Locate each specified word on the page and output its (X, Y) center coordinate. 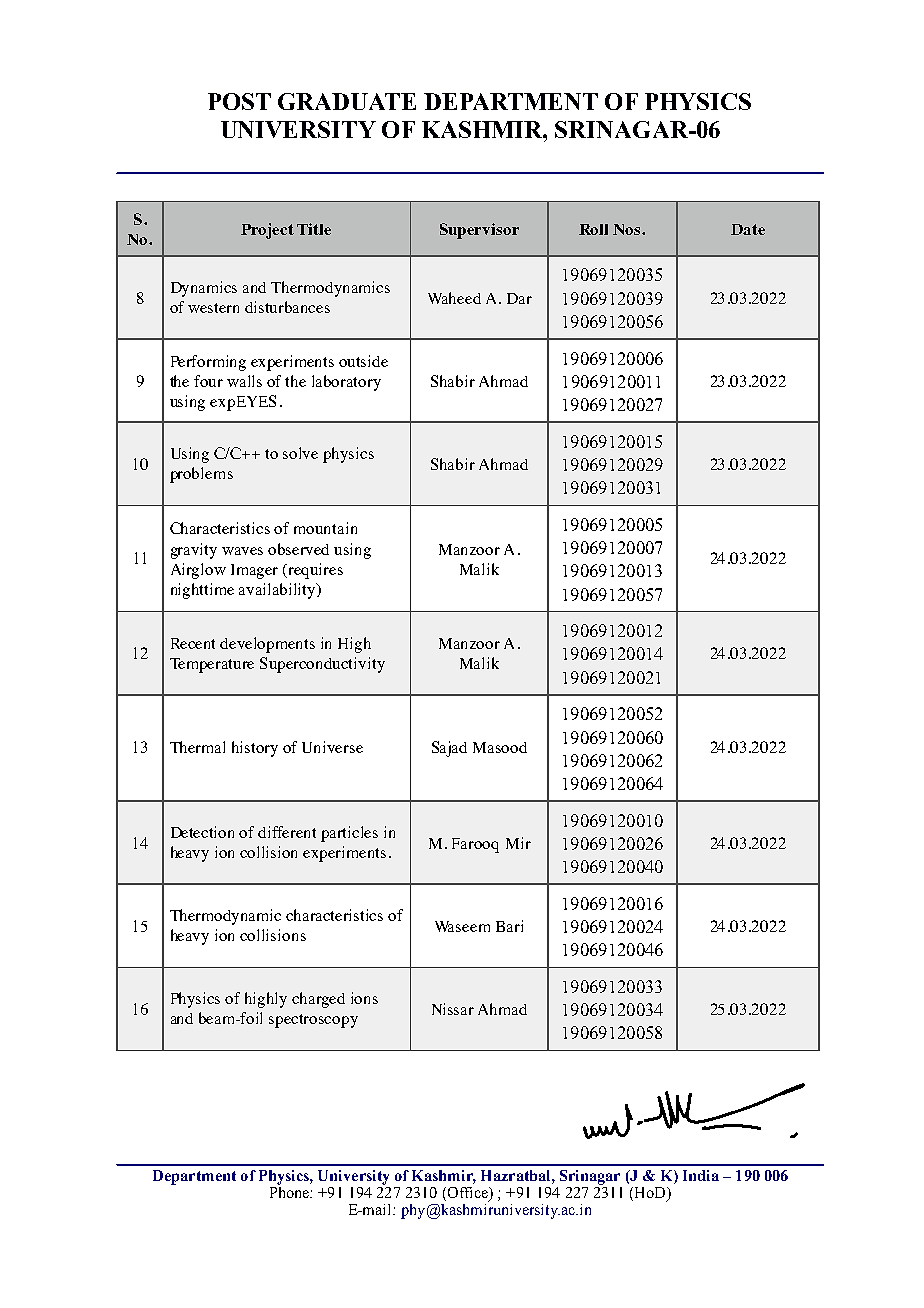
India (701, 1175)
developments (267, 645)
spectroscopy (313, 1021)
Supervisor (479, 231)
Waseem (462, 926)
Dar (519, 298)
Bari (509, 926)
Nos (628, 229)
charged (318, 1000)
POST (239, 101)
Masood (500, 747)
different (287, 832)
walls (244, 381)
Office (467, 1194)
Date (748, 229)
